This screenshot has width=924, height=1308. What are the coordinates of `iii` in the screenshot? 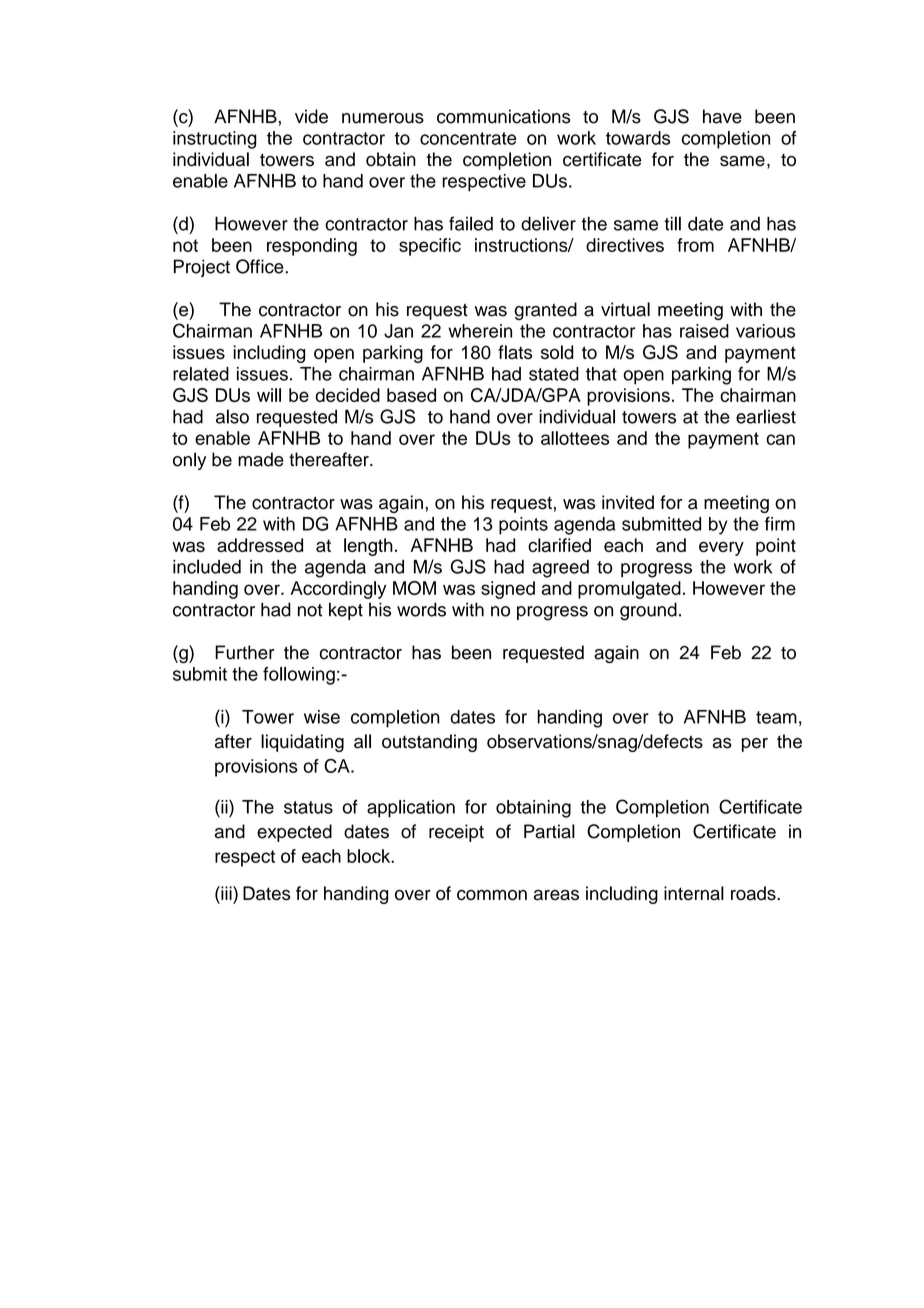 It's located at (226, 893).
